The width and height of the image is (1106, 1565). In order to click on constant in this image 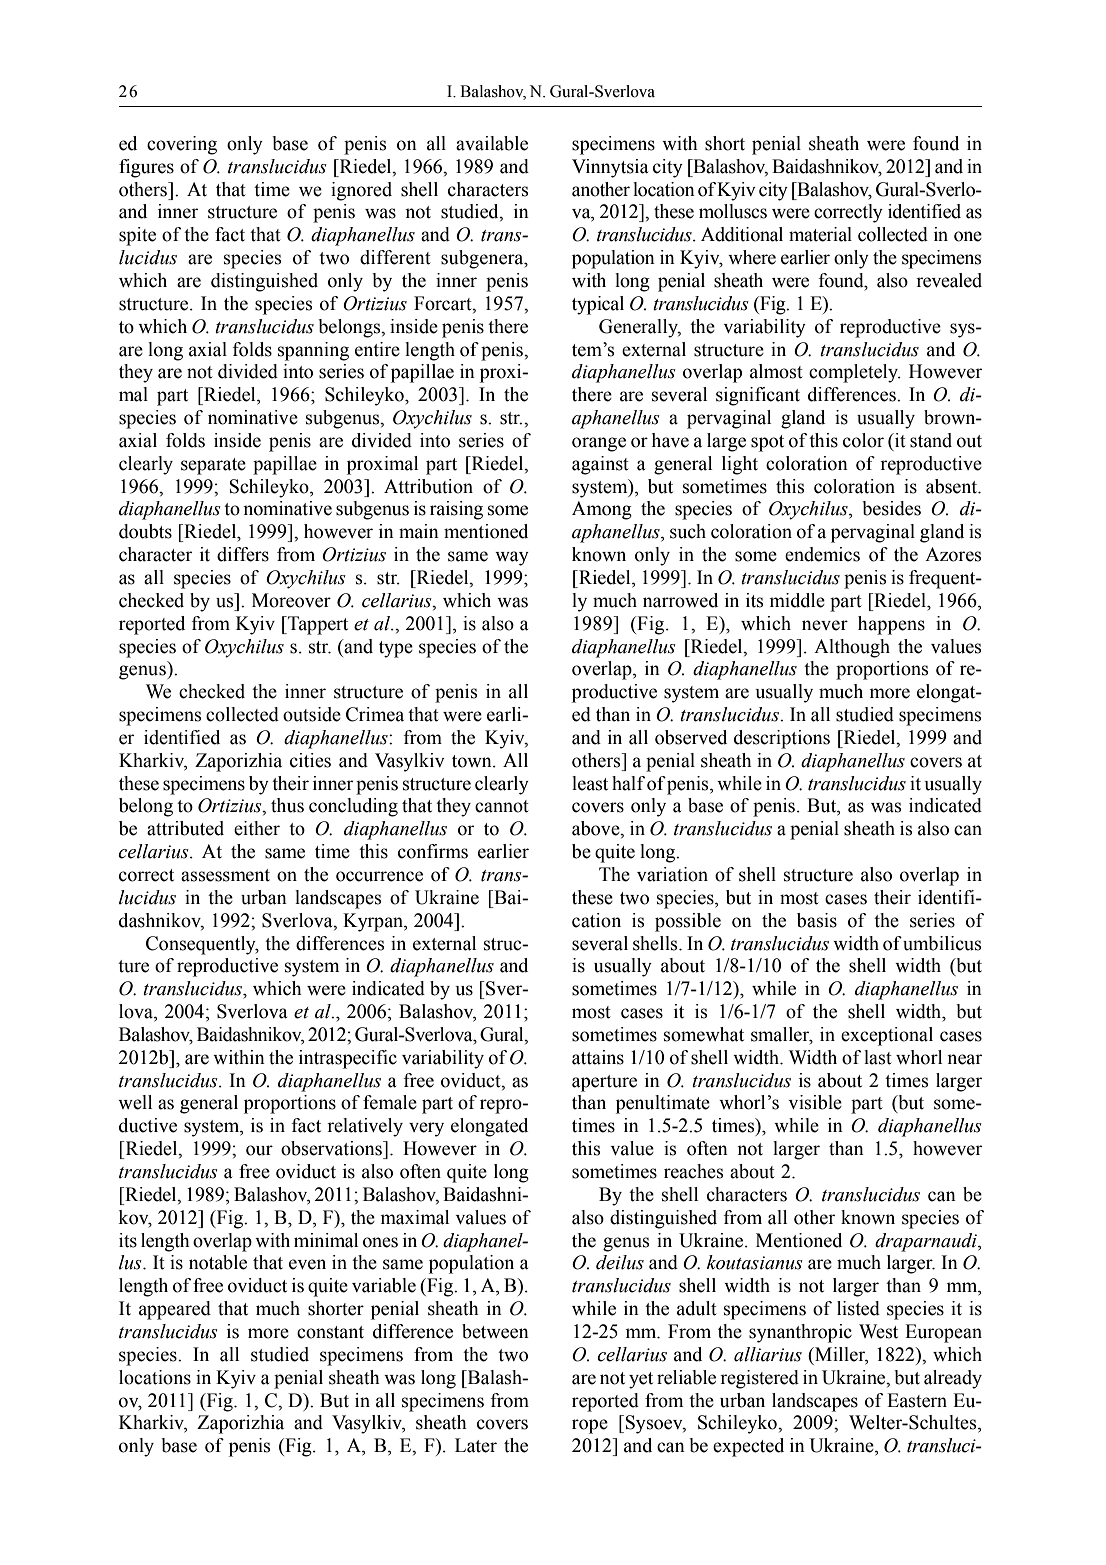, I will do `click(330, 1332)`.
